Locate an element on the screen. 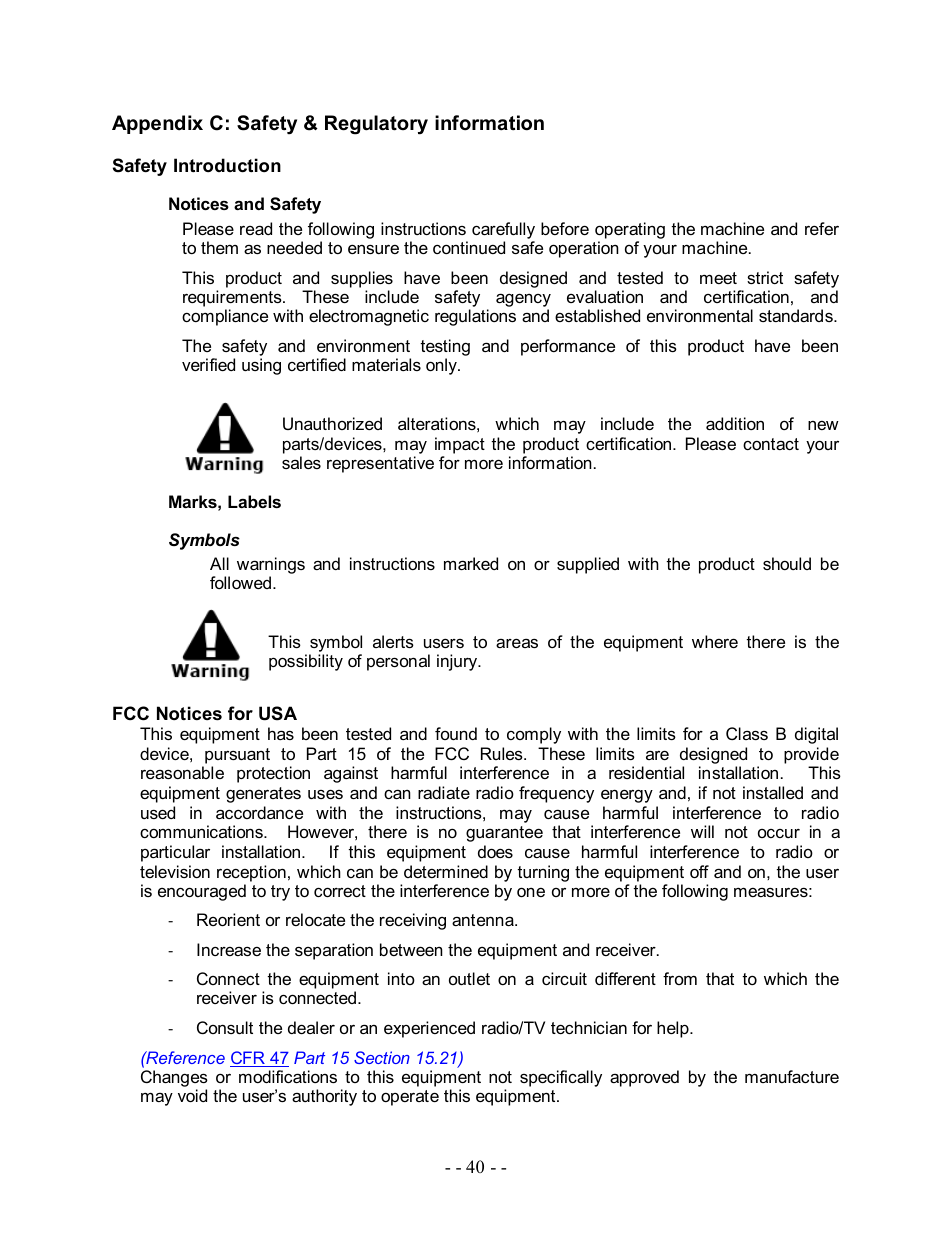 This screenshot has height=1233, width=952. Labels is located at coordinates (254, 501).
